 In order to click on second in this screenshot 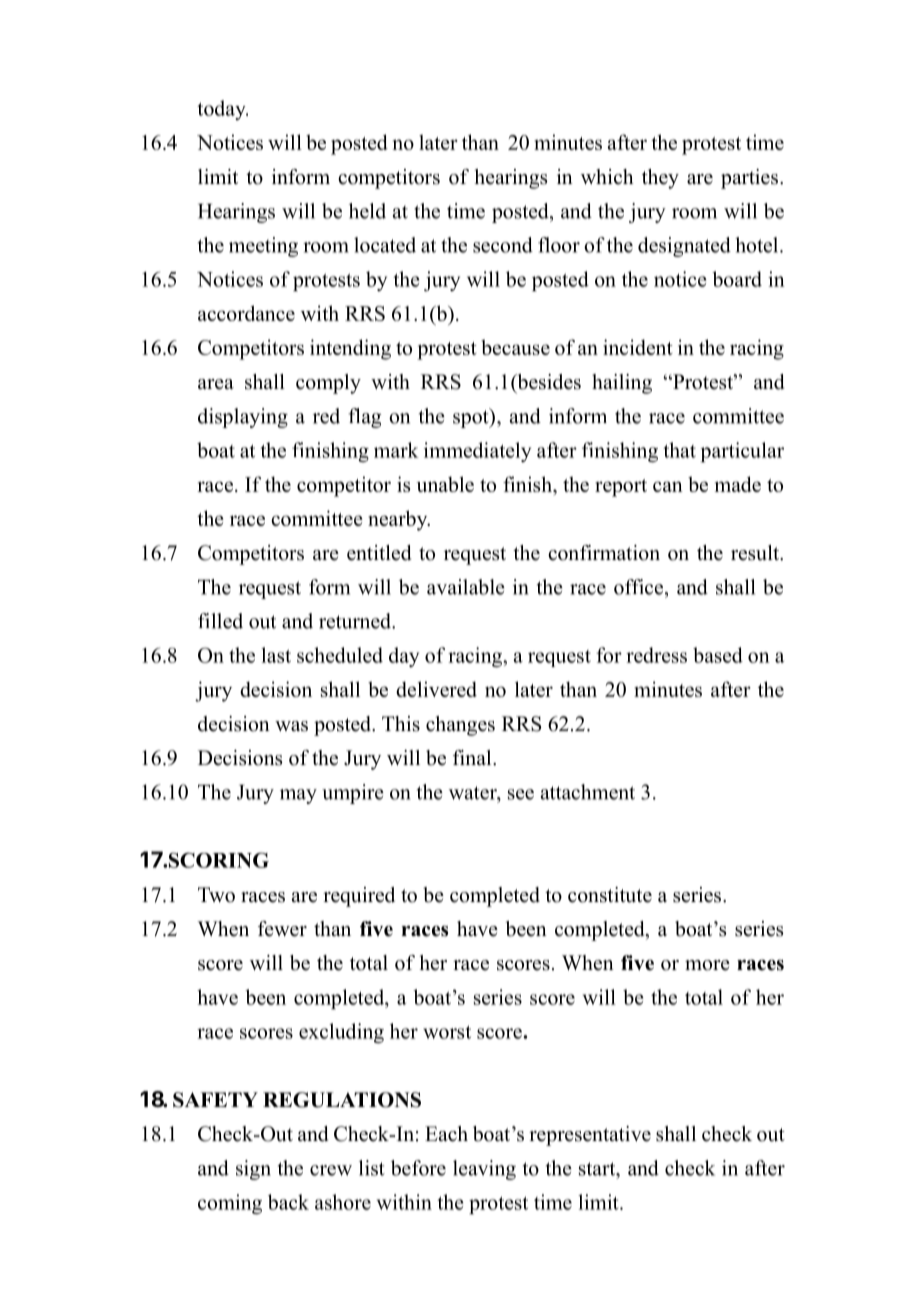, I will do `click(503, 245)`.
